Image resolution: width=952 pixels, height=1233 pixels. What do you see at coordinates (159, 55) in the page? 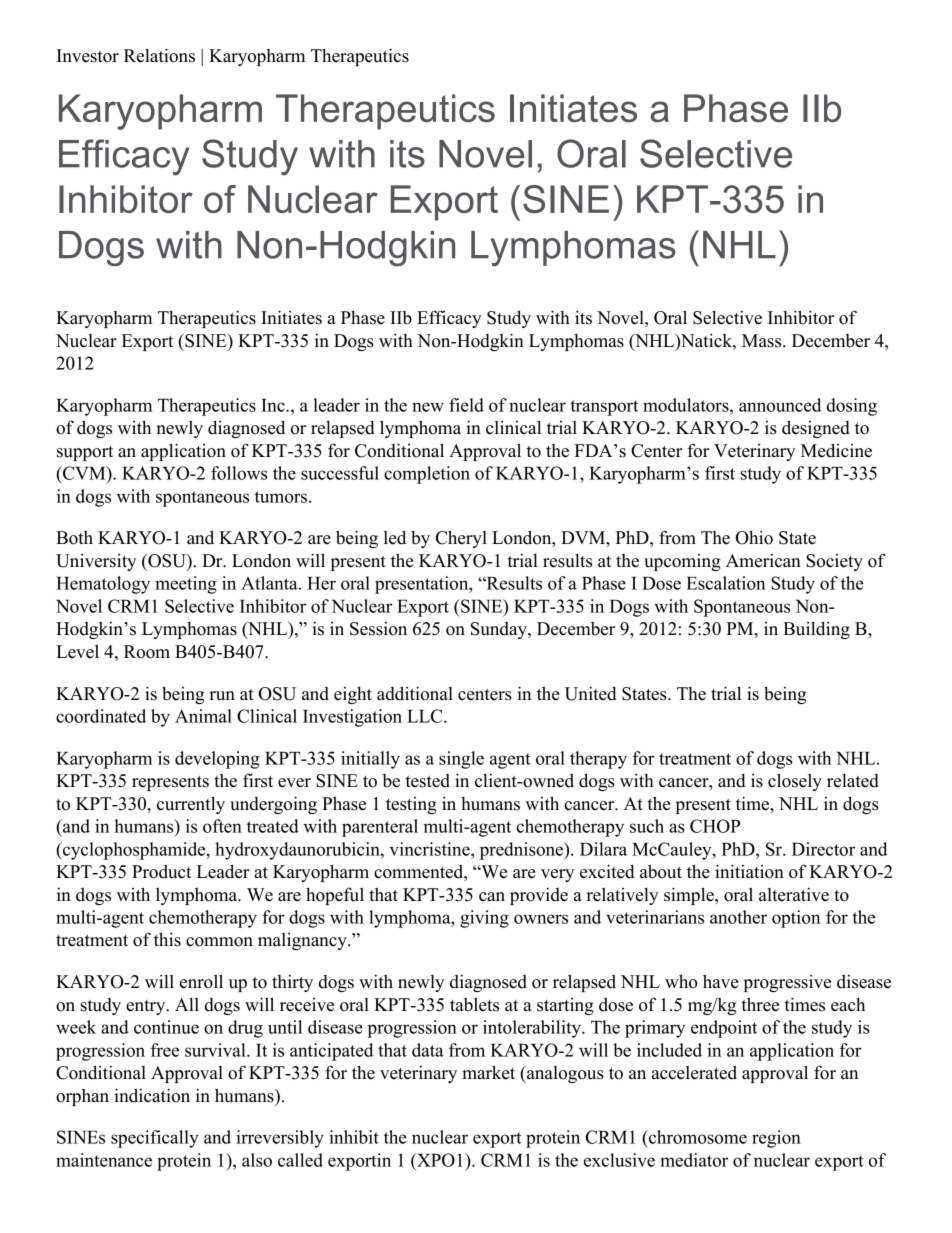
I see `Relations` at bounding box center [159, 55].
